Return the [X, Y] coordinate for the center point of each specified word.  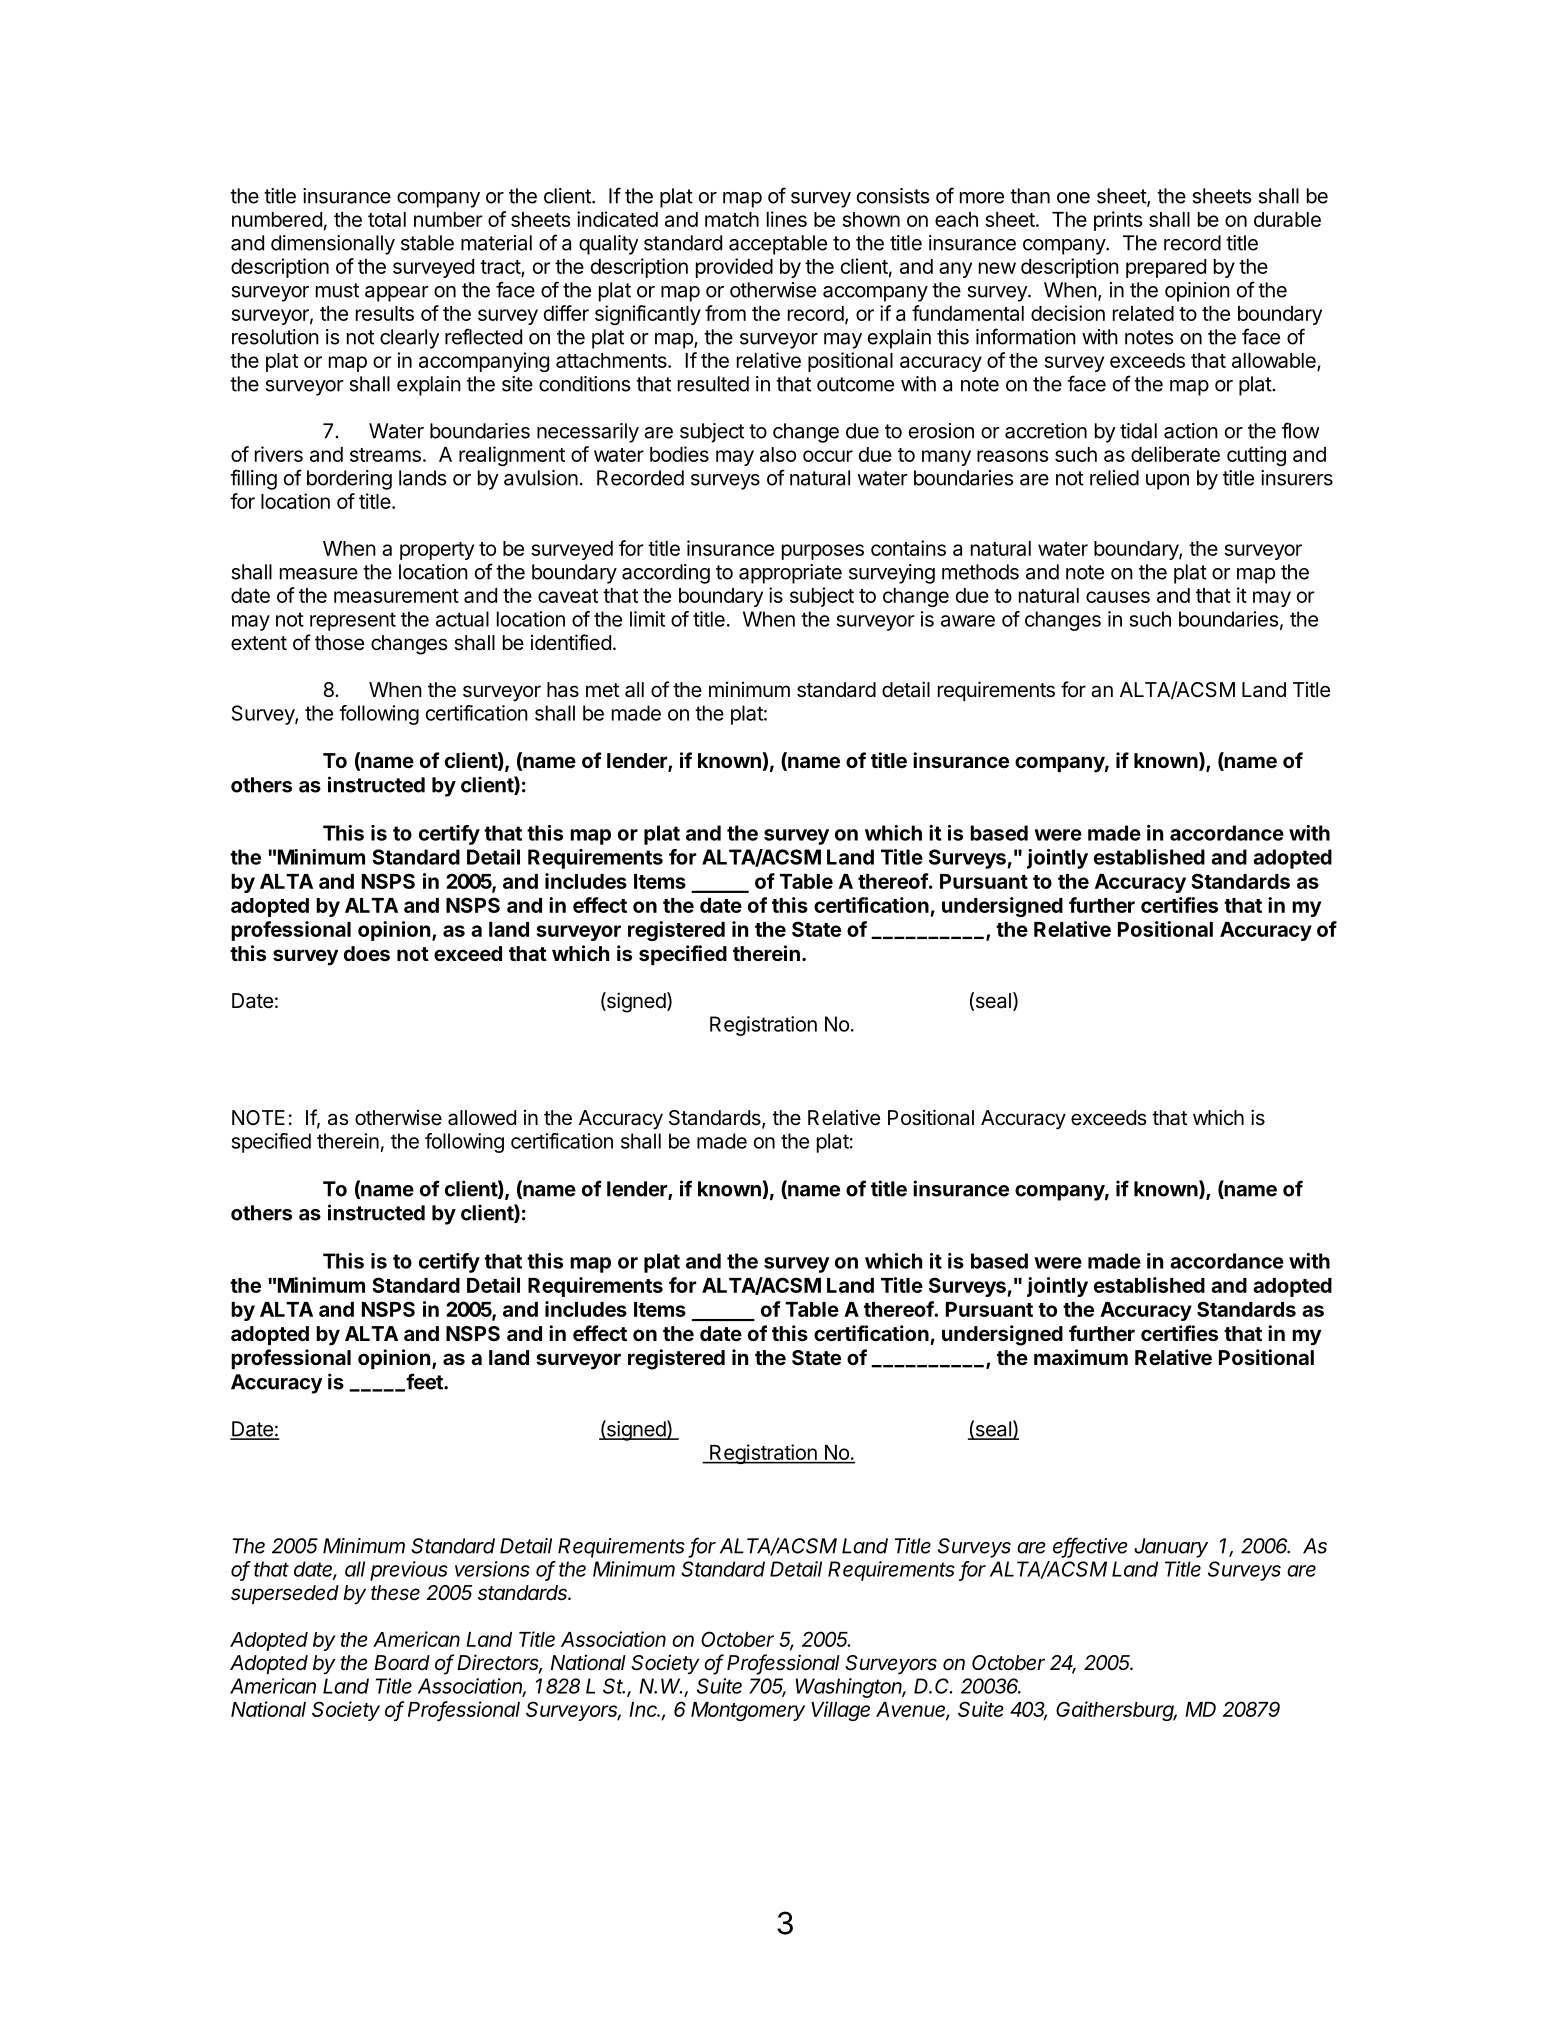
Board [402, 1662]
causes [1118, 597]
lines [787, 219]
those [339, 643]
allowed [482, 1118]
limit [647, 619]
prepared [1166, 268]
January [1171, 1548]
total [387, 219]
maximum [1081, 1357]
